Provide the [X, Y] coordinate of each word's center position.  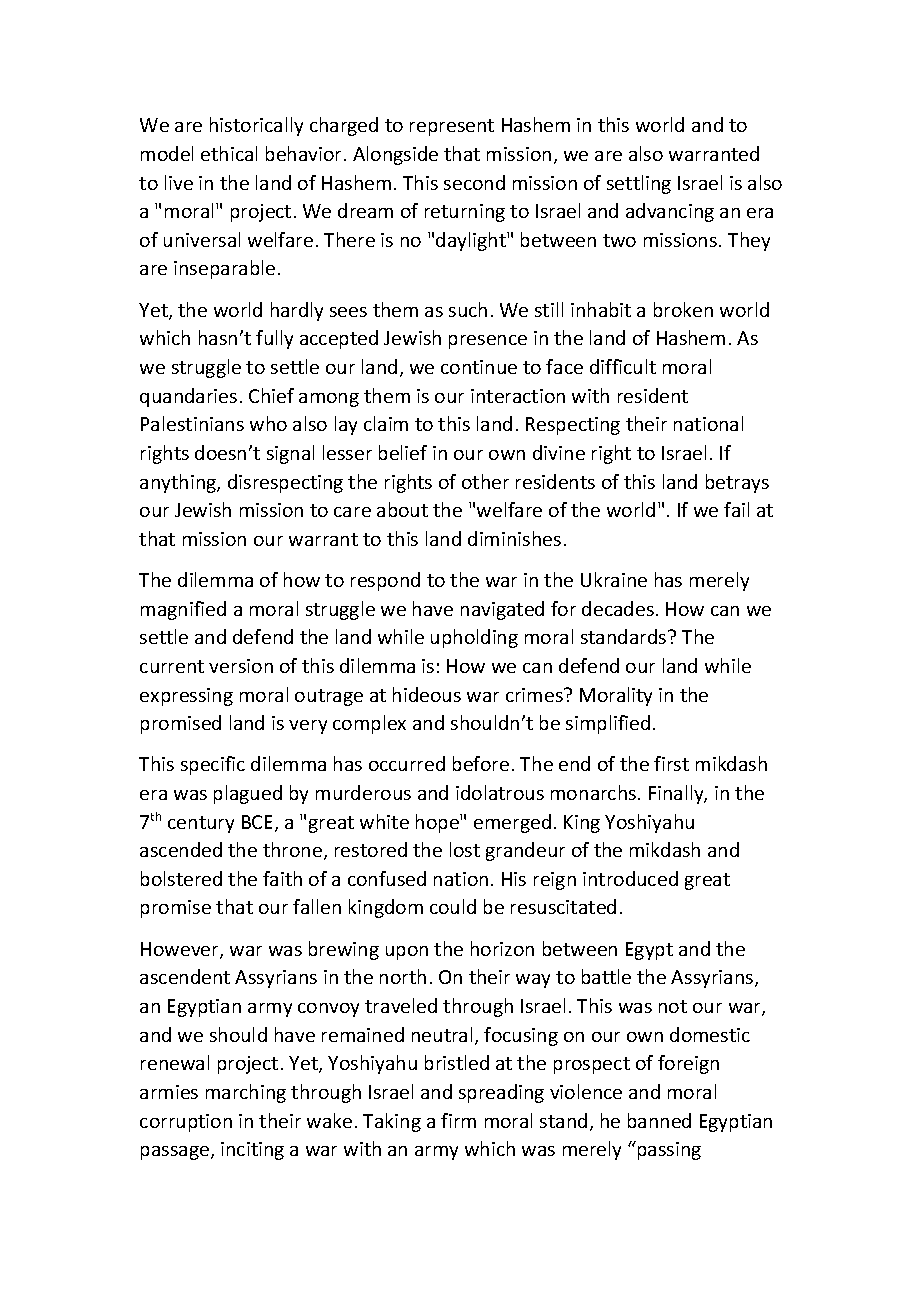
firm [458, 1120]
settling [639, 184]
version [241, 666]
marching [246, 1093]
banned [659, 1120]
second [474, 182]
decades [618, 608]
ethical [229, 153]
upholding [474, 638]
